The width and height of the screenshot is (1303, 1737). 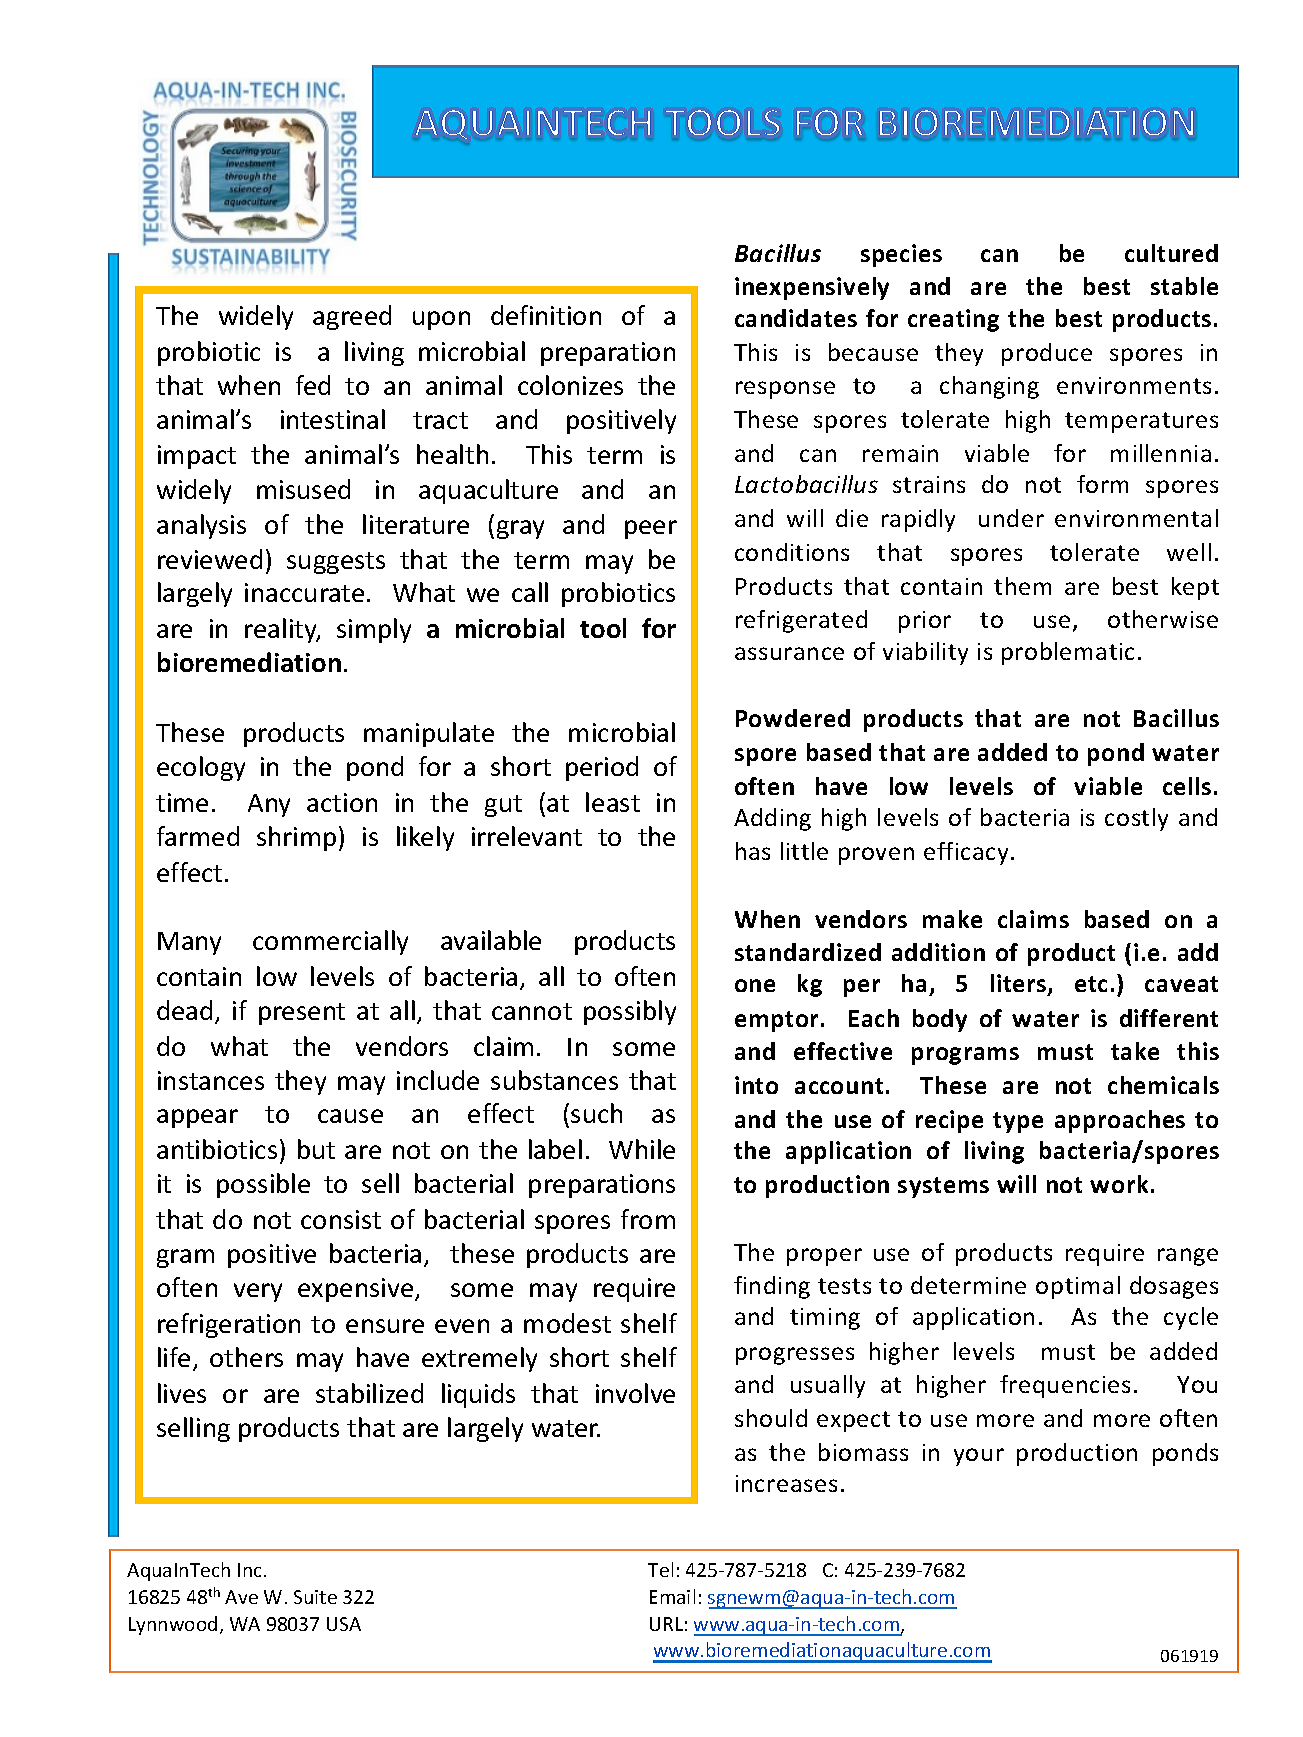 What do you see at coordinates (258, 1292) in the screenshot?
I see `very` at bounding box center [258, 1292].
